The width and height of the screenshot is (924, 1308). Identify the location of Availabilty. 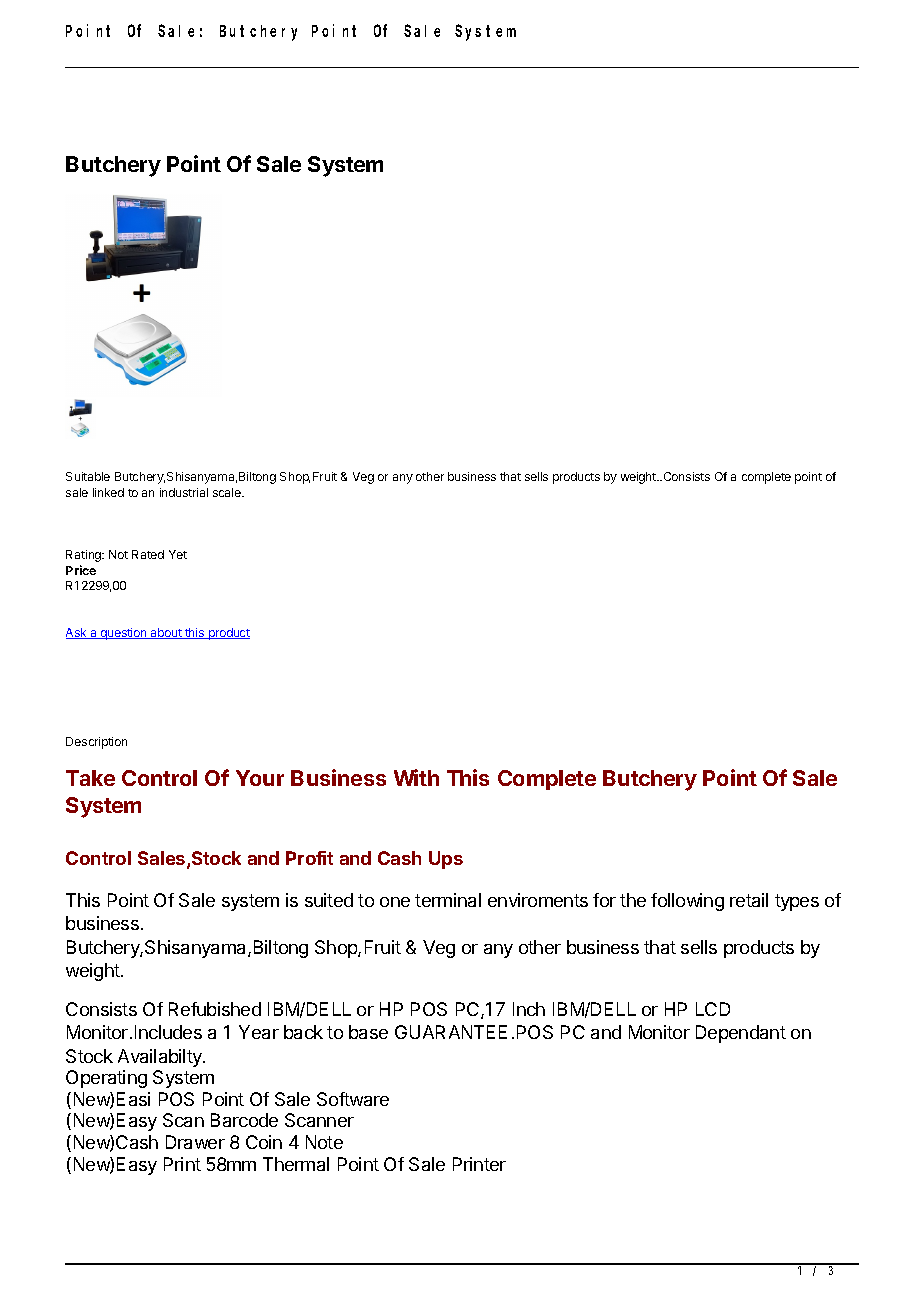
(161, 1058).
